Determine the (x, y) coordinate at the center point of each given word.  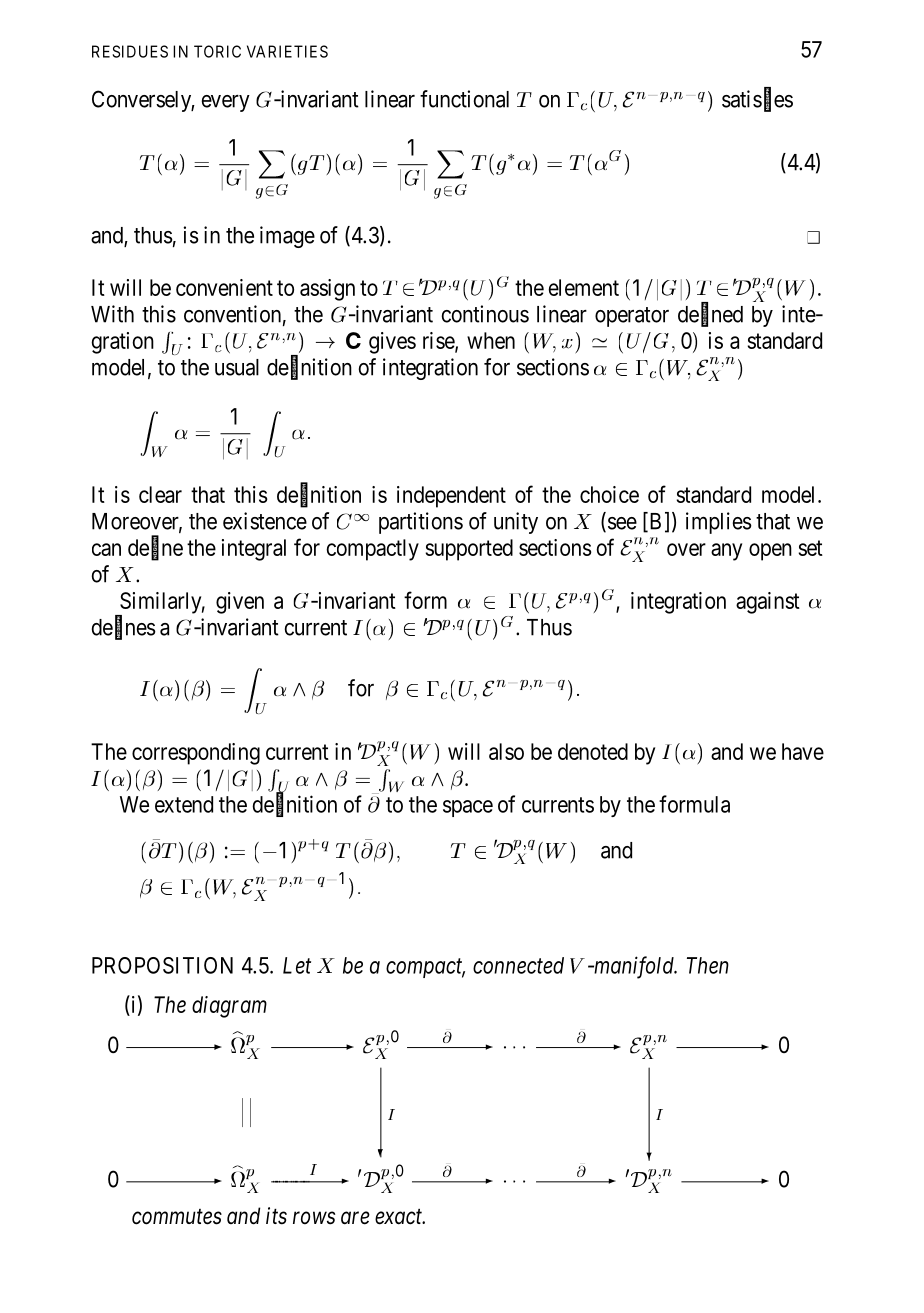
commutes (177, 1217)
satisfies (757, 100)
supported (469, 550)
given (240, 603)
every (226, 103)
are (355, 1218)
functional (464, 99)
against (768, 603)
